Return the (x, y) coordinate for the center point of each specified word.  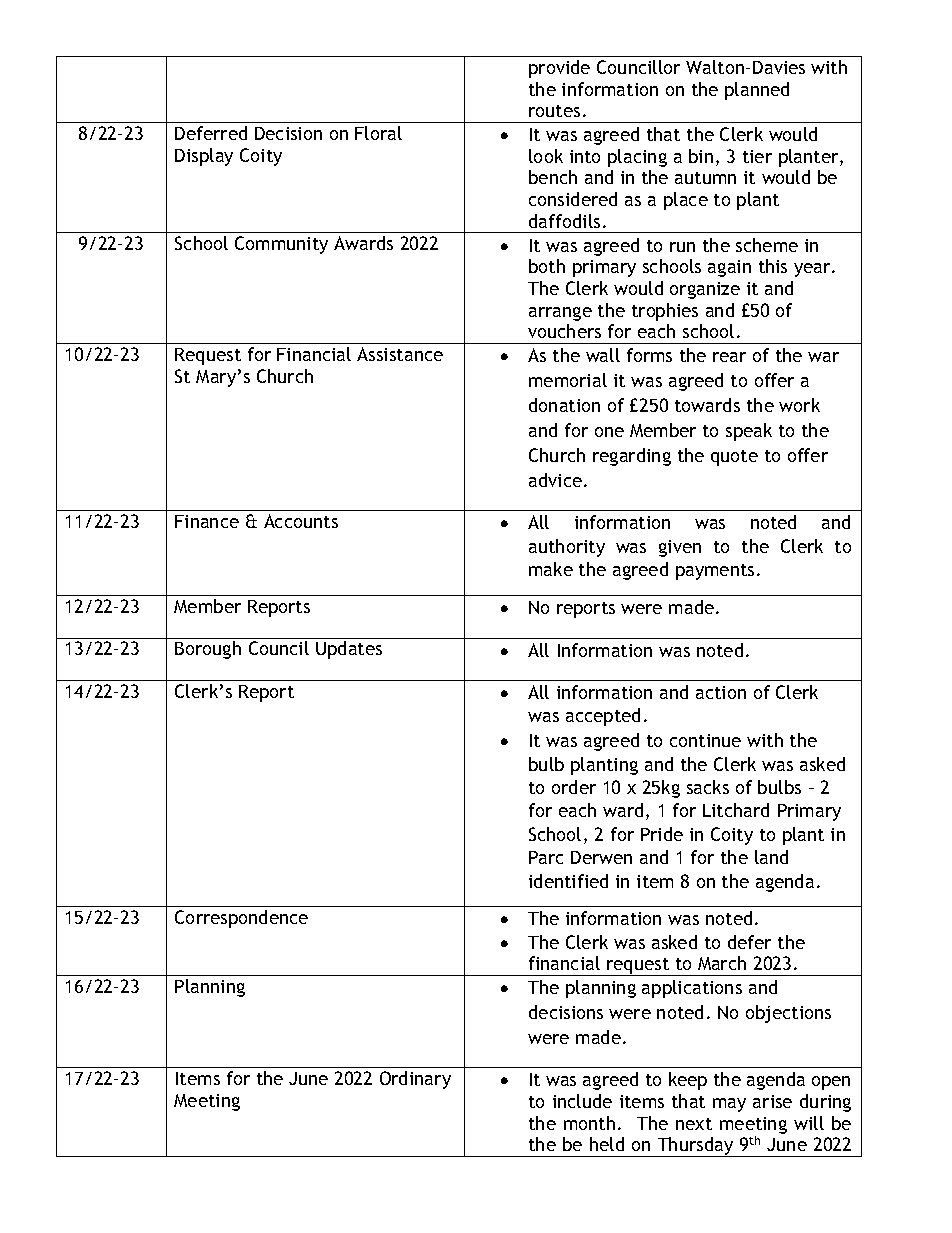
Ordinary (415, 1080)
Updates (349, 650)
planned (757, 91)
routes (554, 111)
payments (715, 572)
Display (204, 157)
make (551, 569)
